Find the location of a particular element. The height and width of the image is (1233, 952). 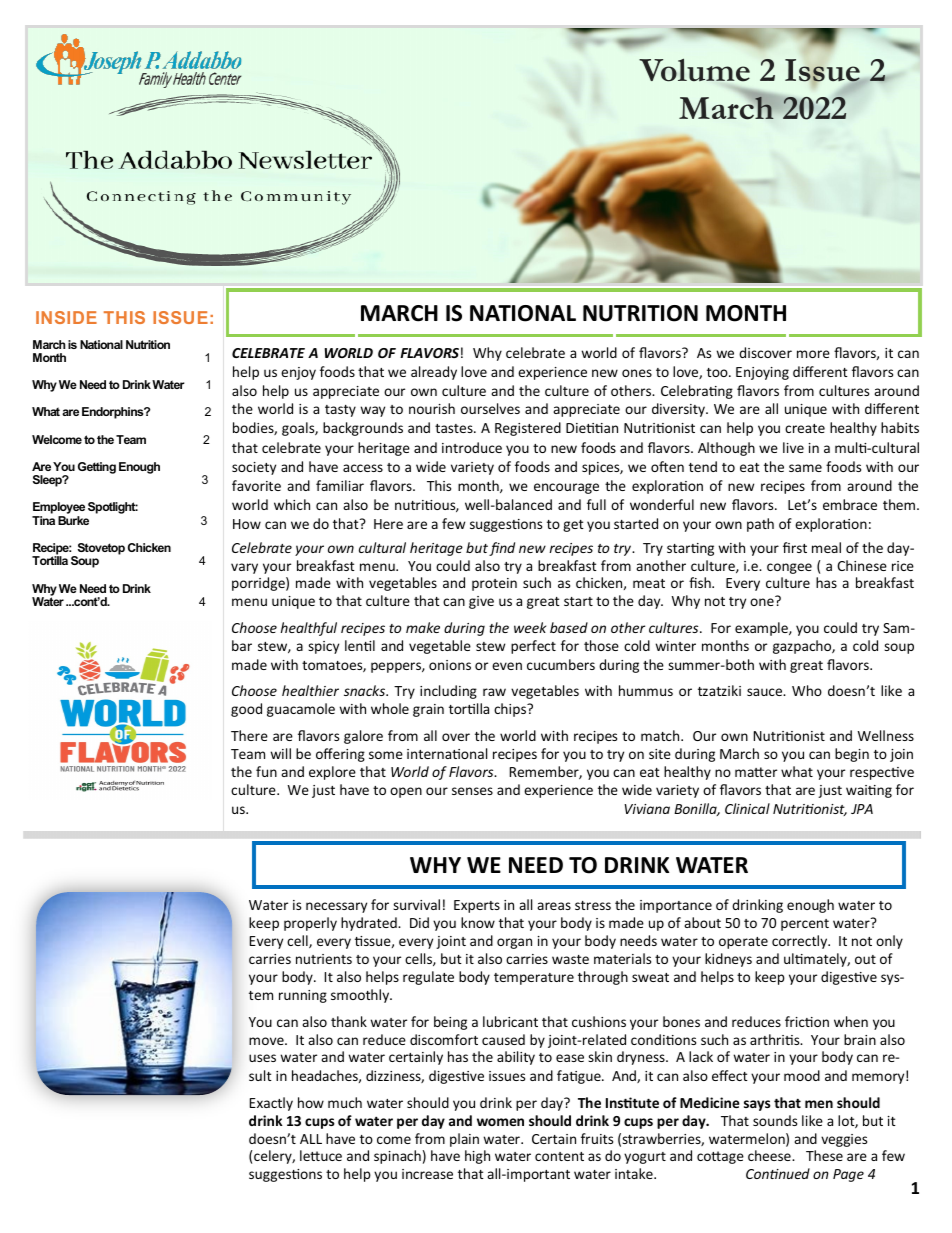

give is located at coordinates (481, 602).
